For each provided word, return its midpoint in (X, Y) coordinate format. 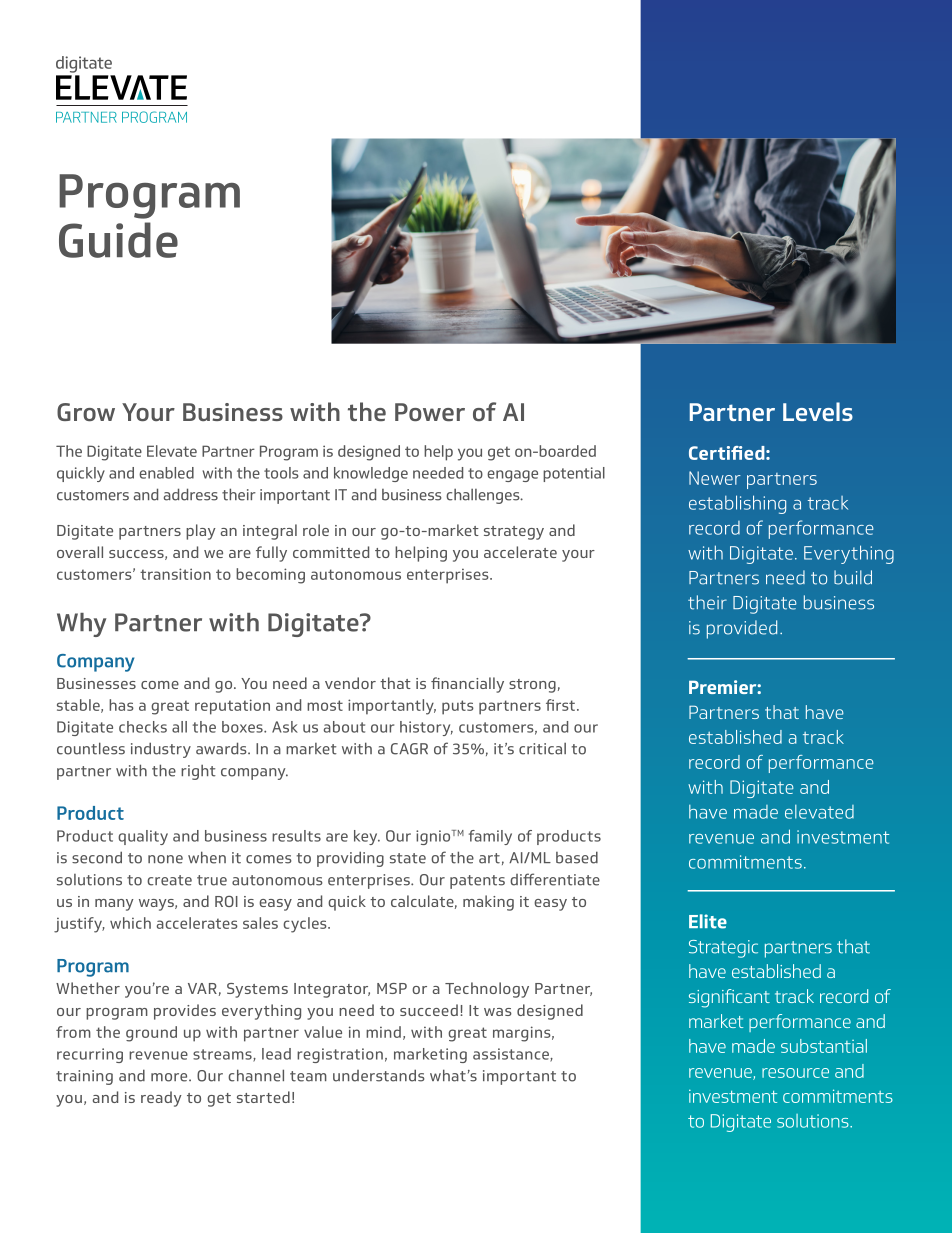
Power (430, 412)
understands (379, 1075)
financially (467, 685)
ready (161, 1099)
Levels (818, 411)
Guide (118, 240)
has (121, 705)
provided (742, 629)
